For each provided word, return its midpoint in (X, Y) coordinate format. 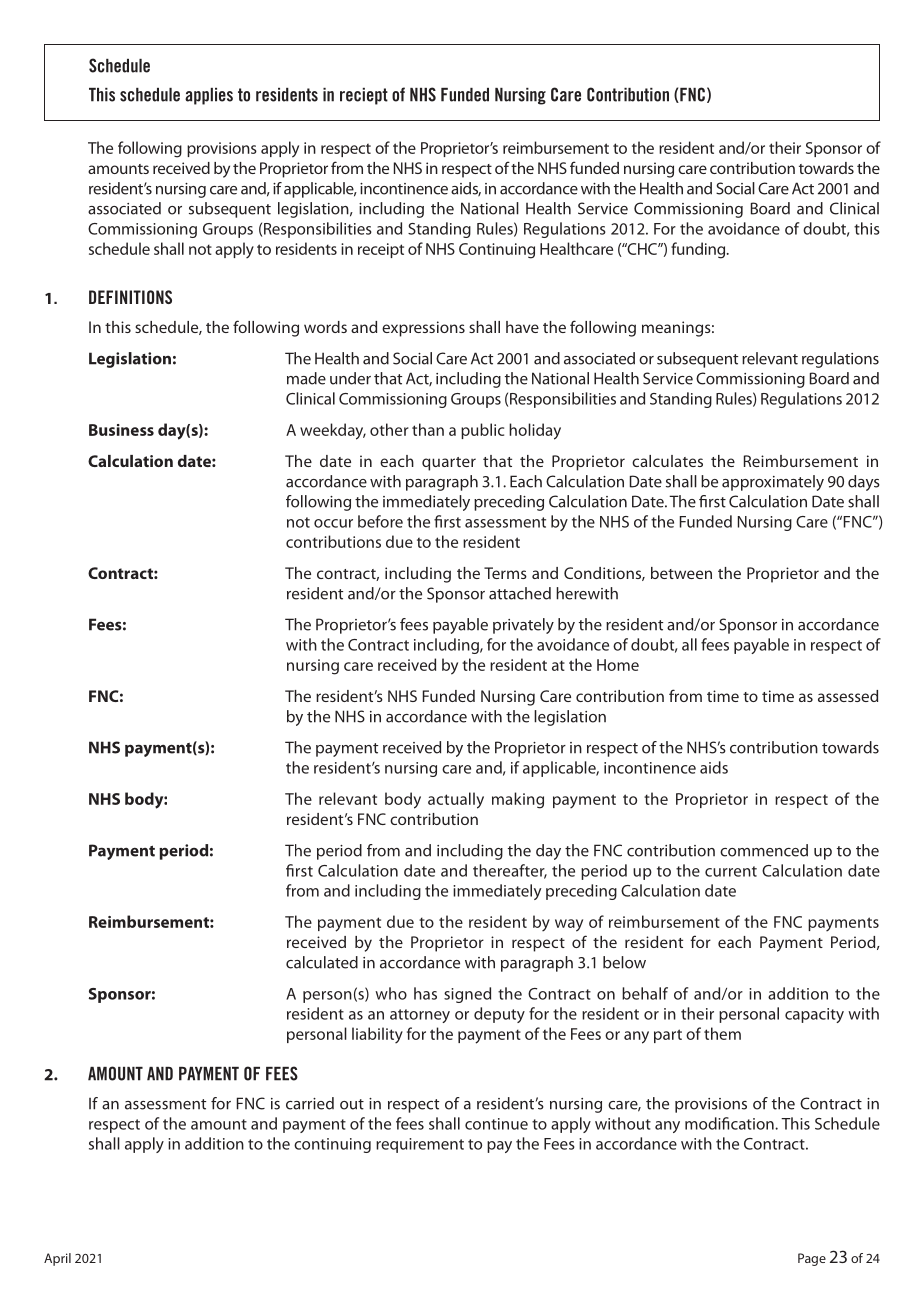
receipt (381, 250)
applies (209, 96)
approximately (773, 483)
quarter (449, 464)
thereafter (510, 871)
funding (699, 250)
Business (121, 430)
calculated (322, 962)
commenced (764, 850)
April (57, 1259)
